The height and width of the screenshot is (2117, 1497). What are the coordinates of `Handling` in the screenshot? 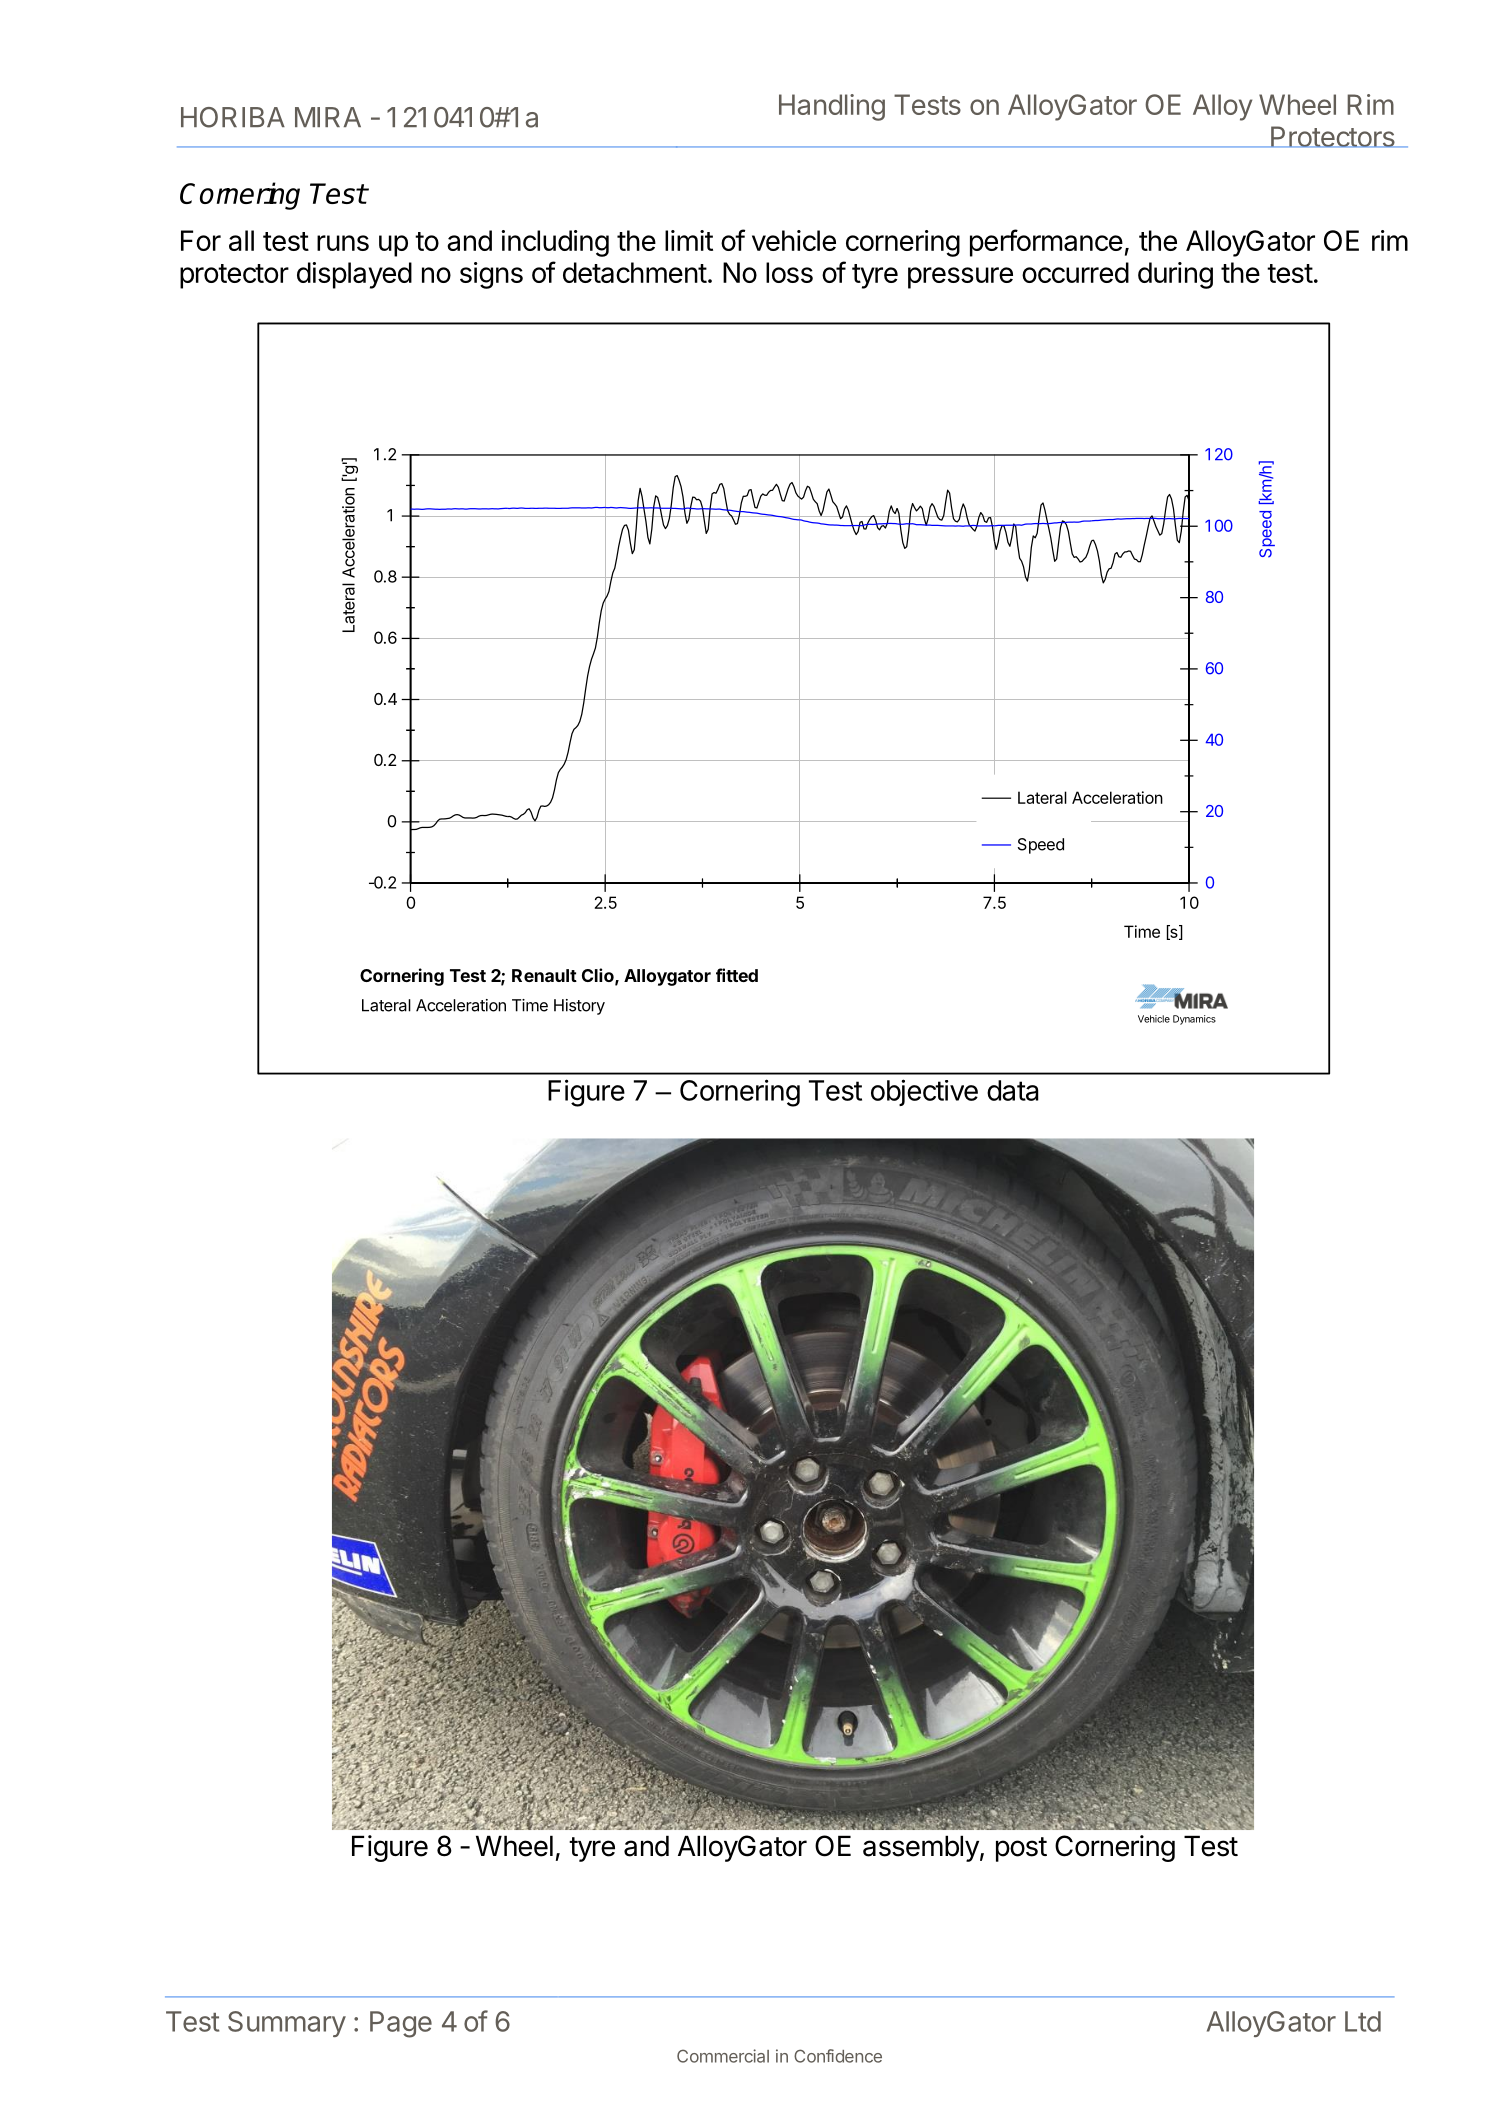 It's located at (832, 107).
